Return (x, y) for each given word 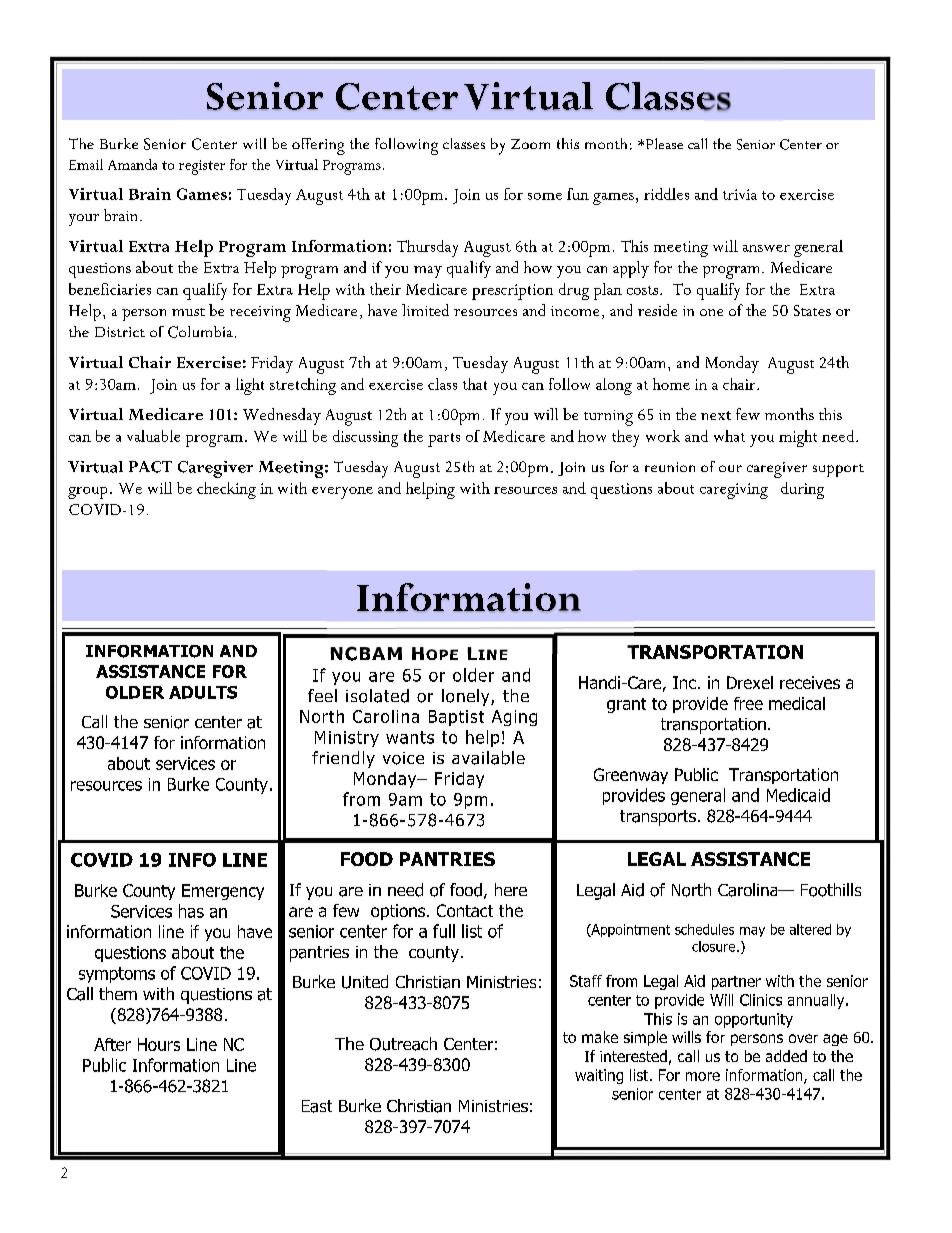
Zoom (530, 144)
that (475, 384)
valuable (153, 436)
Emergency (223, 892)
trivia (740, 194)
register (202, 167)
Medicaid (798, 795)
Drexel (750, 682)
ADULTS (203, 692)
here (511, 889)
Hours (159, 1044)
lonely (467, 697)
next (716, 415)
